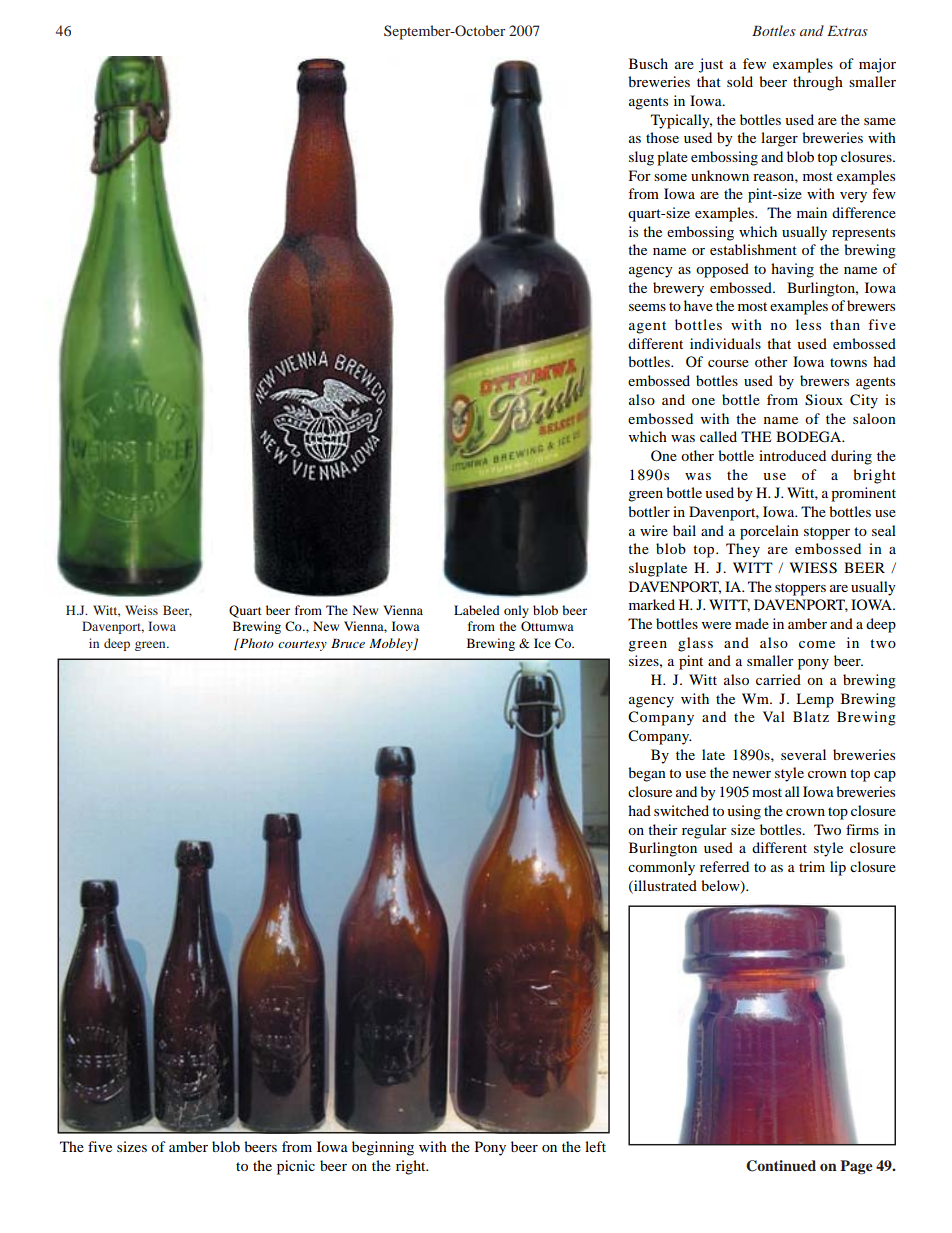  What do you see at coordinates (818, 83) in the screenshot?
I see `through` at bounding box center [818, 83].
